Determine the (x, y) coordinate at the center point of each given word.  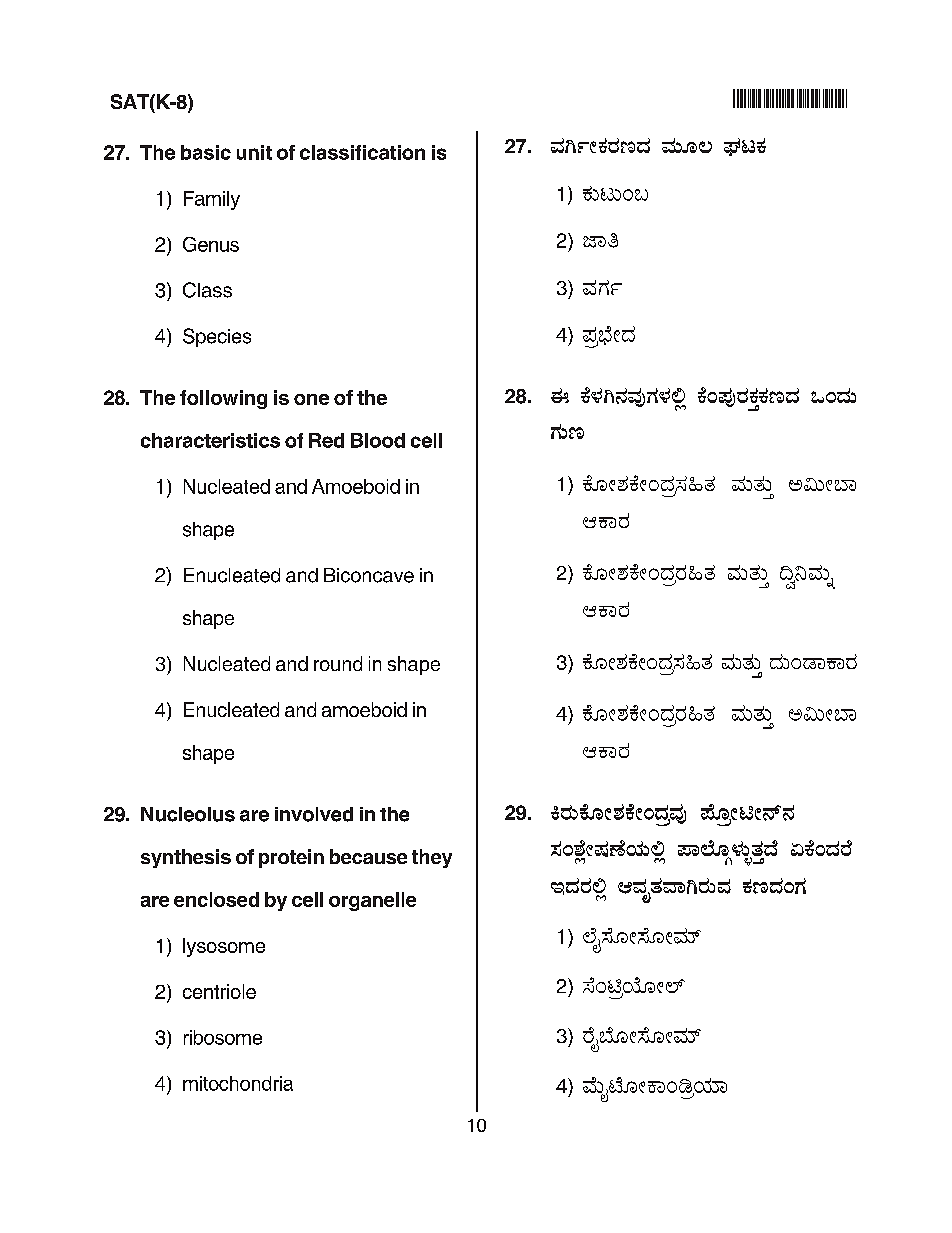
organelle (372, 901)
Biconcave (369, 575)
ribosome (223, 1037)
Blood (378, 440)
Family (212, 200)
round (338, 663)
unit (254, 152)
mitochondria (238, 1083)
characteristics (210, 440)
